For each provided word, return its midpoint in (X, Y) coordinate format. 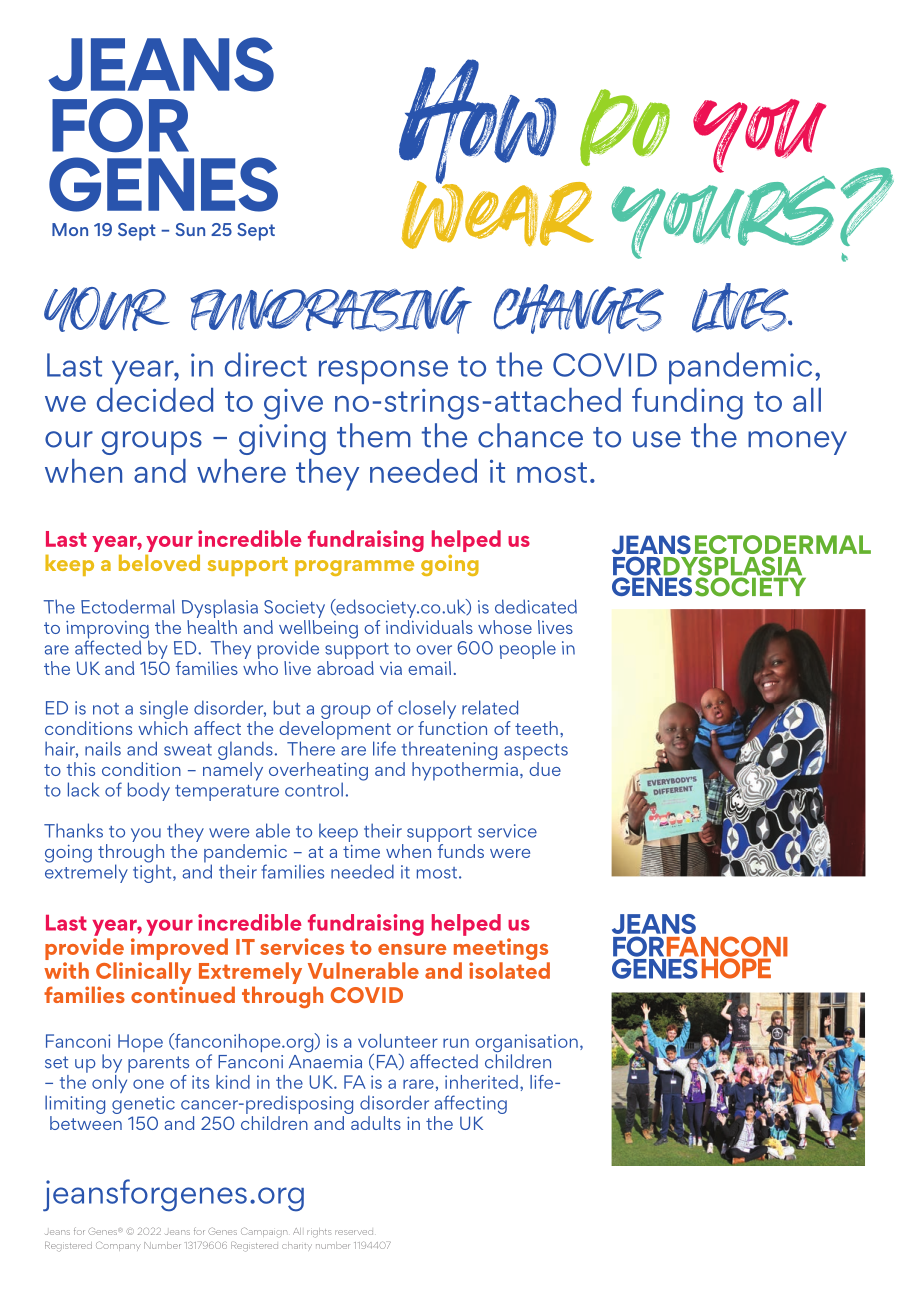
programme (354, 568)
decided (155, 400)
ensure (412, 949)
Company (118, 1246)
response (383, 372)
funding (687, 403)
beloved (159, 562)
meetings (501, 949)
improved (179, 949)
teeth (536, 728)
